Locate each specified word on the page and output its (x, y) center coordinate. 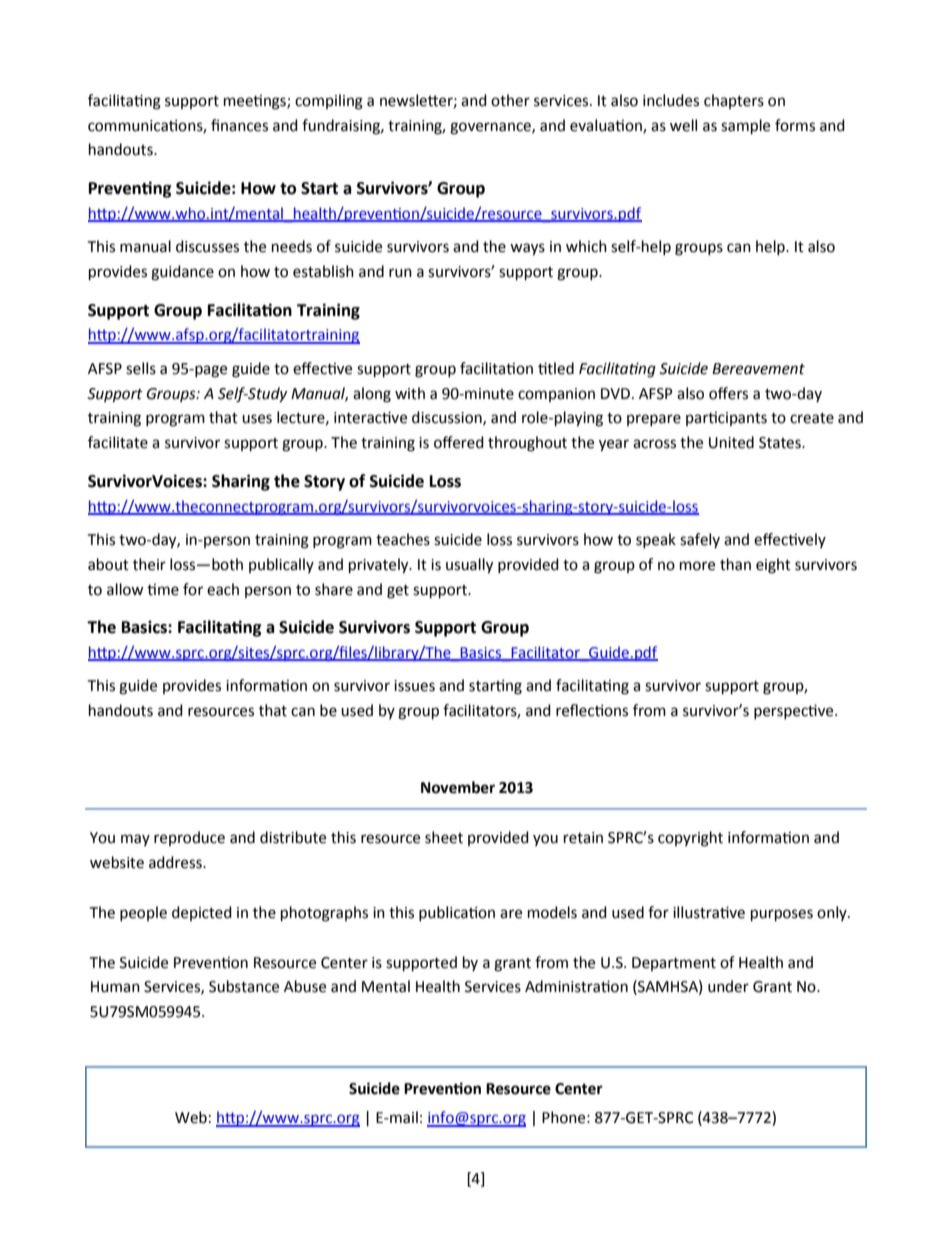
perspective (795, 711)
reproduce (189, 838)
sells (141, 368)
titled (556, 368)
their (149, 564)
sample (745, 127)
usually (469, 566)
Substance (244, 986)
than (735, 564)
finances (239, 125)
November (458, 787)
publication (457, 913)
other (510, 100)
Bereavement (758, 369)
